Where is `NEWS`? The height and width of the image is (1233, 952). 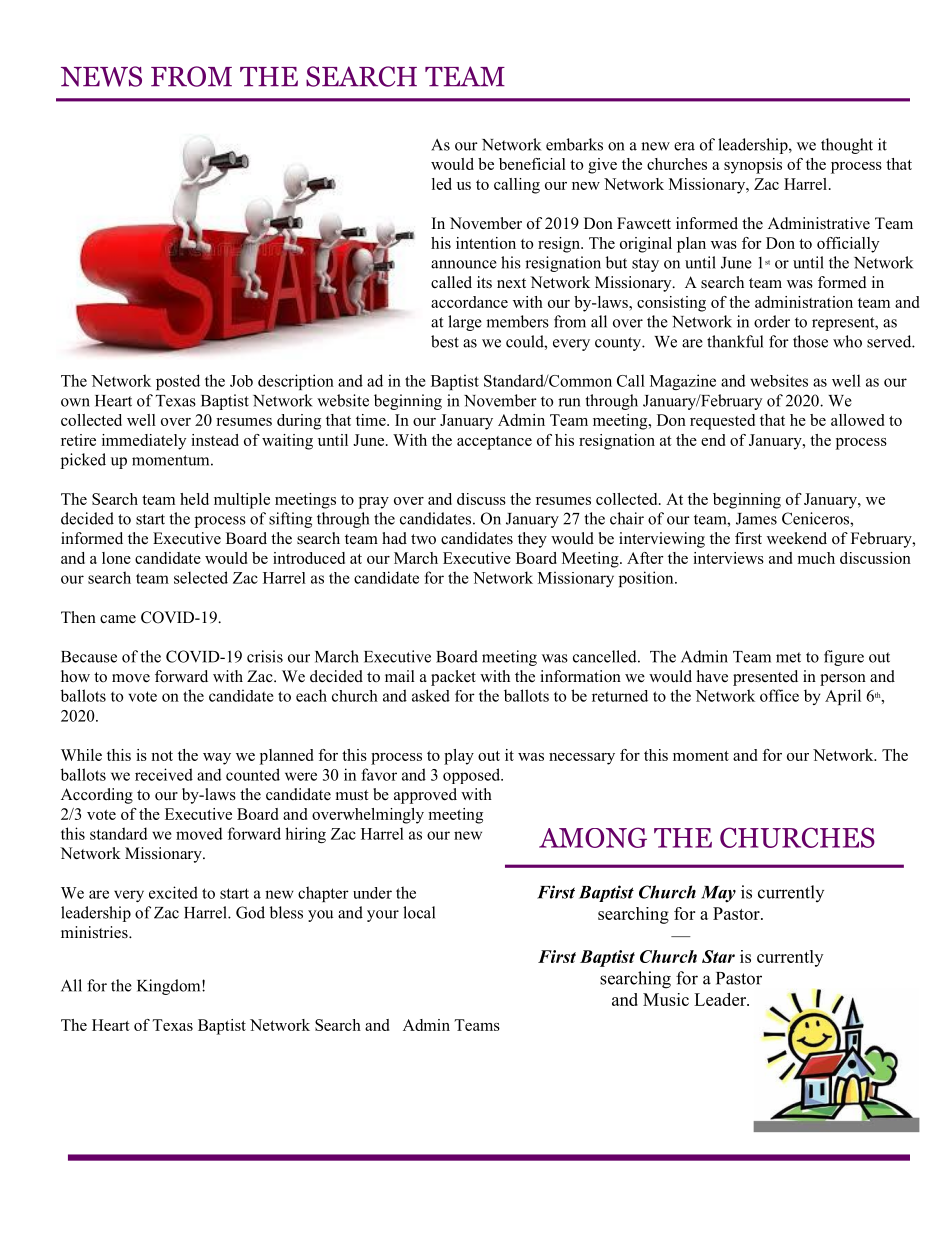 NEWS is located at coordinates (101, 76).
